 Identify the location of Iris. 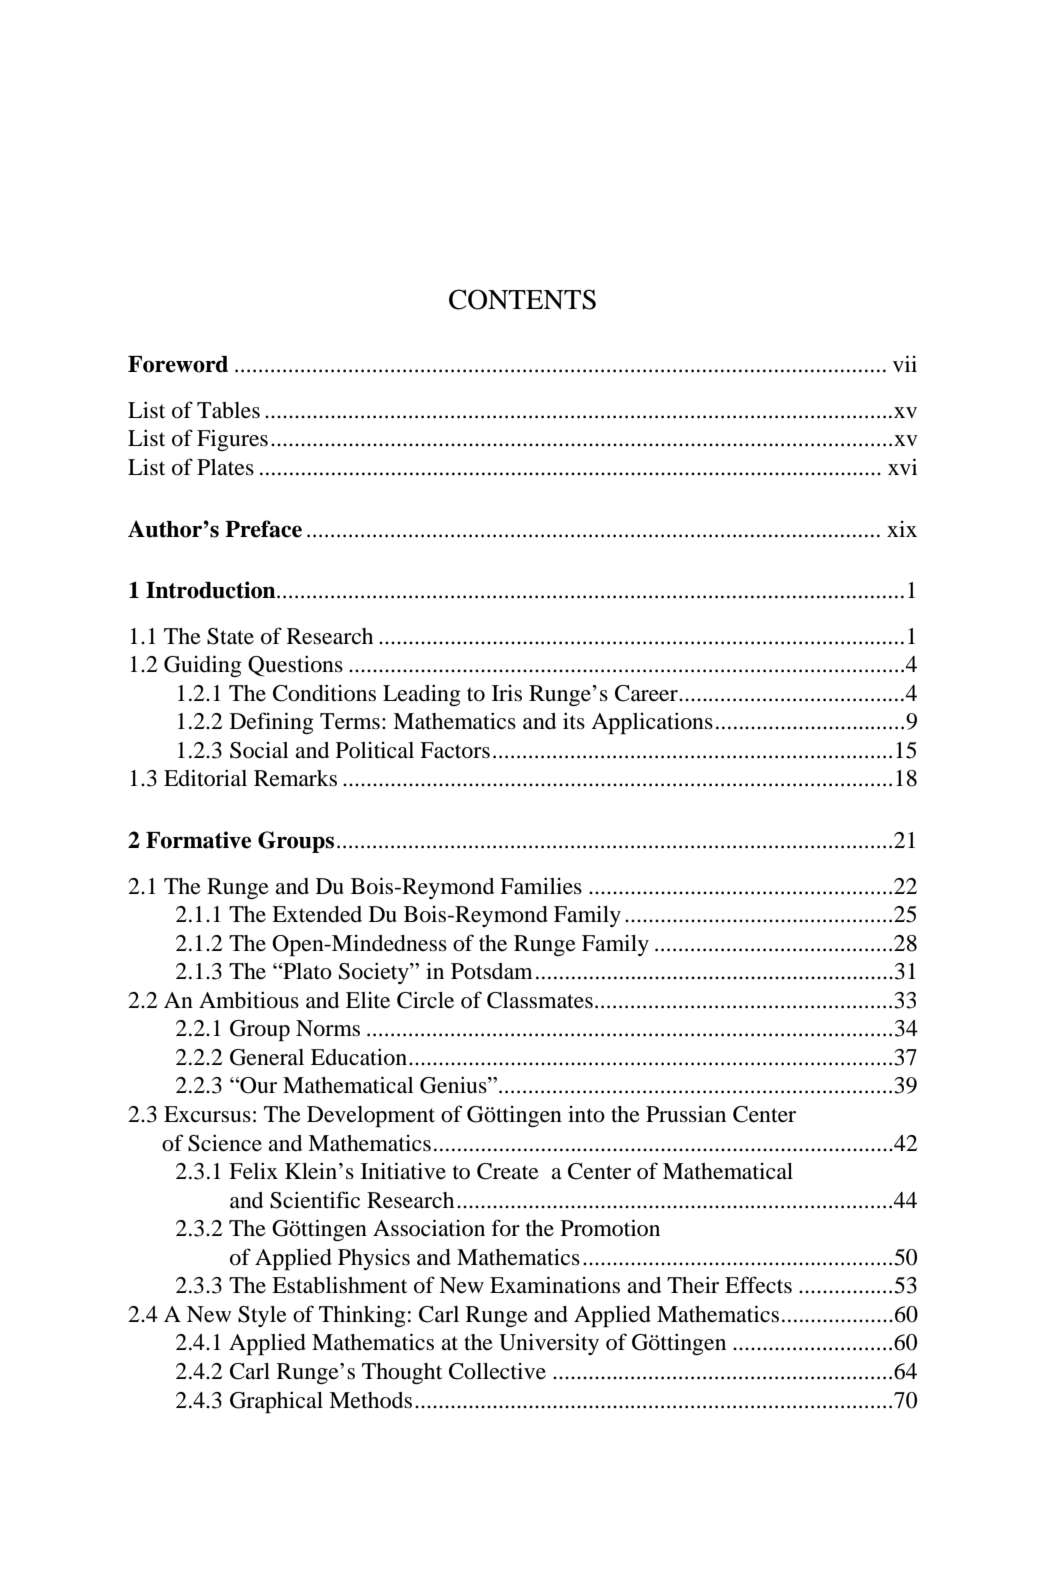
(507, 693).
